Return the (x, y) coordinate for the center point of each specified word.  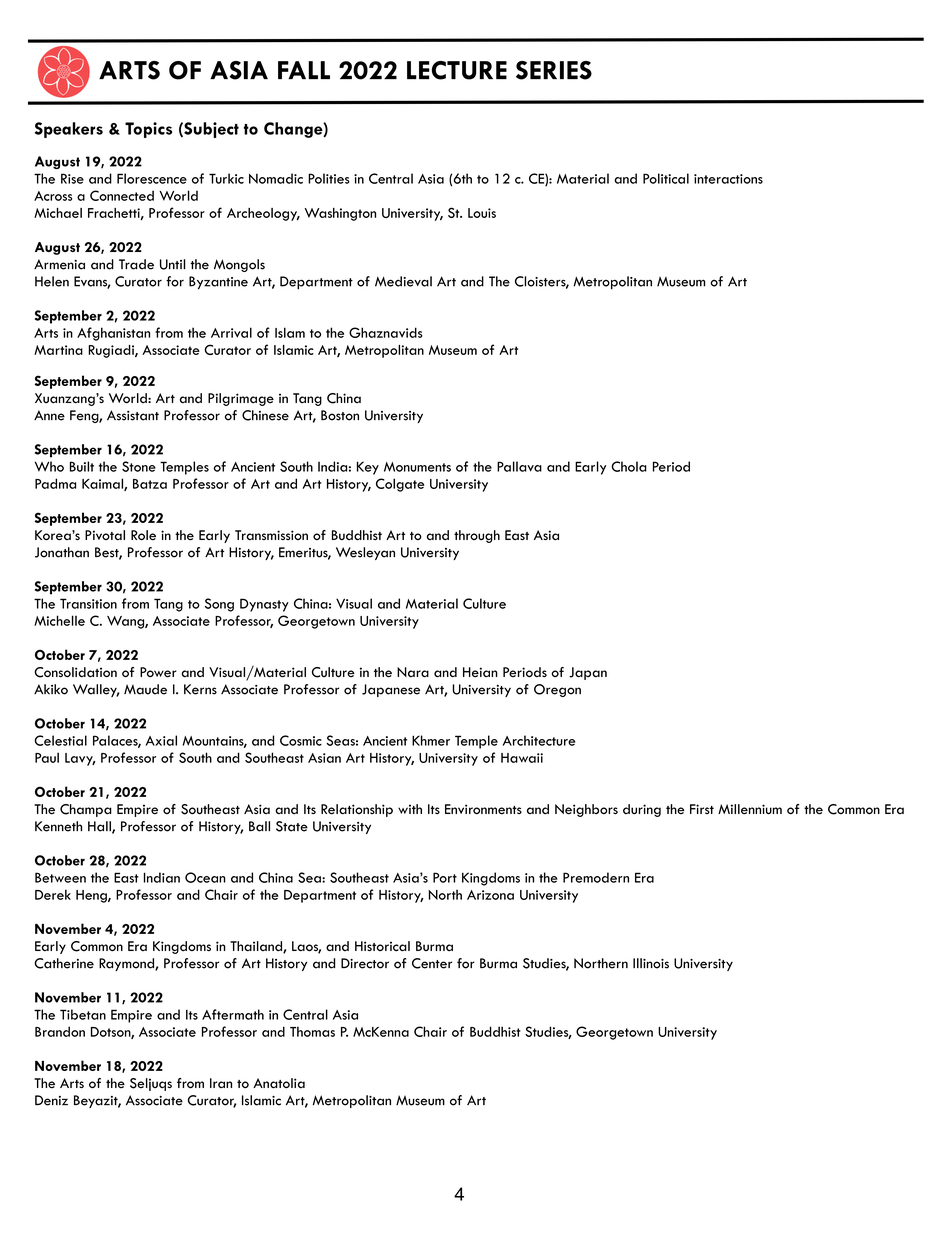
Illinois (651, 963)
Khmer (431, 740)
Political (666, 178)
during (642, 810)
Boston (340, 415)
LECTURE (457, 70)
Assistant (133, 415)
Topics (148, 130)
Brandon (60, 1031)
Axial (161, 740)
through (477, 536)
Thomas (312, 1031)
